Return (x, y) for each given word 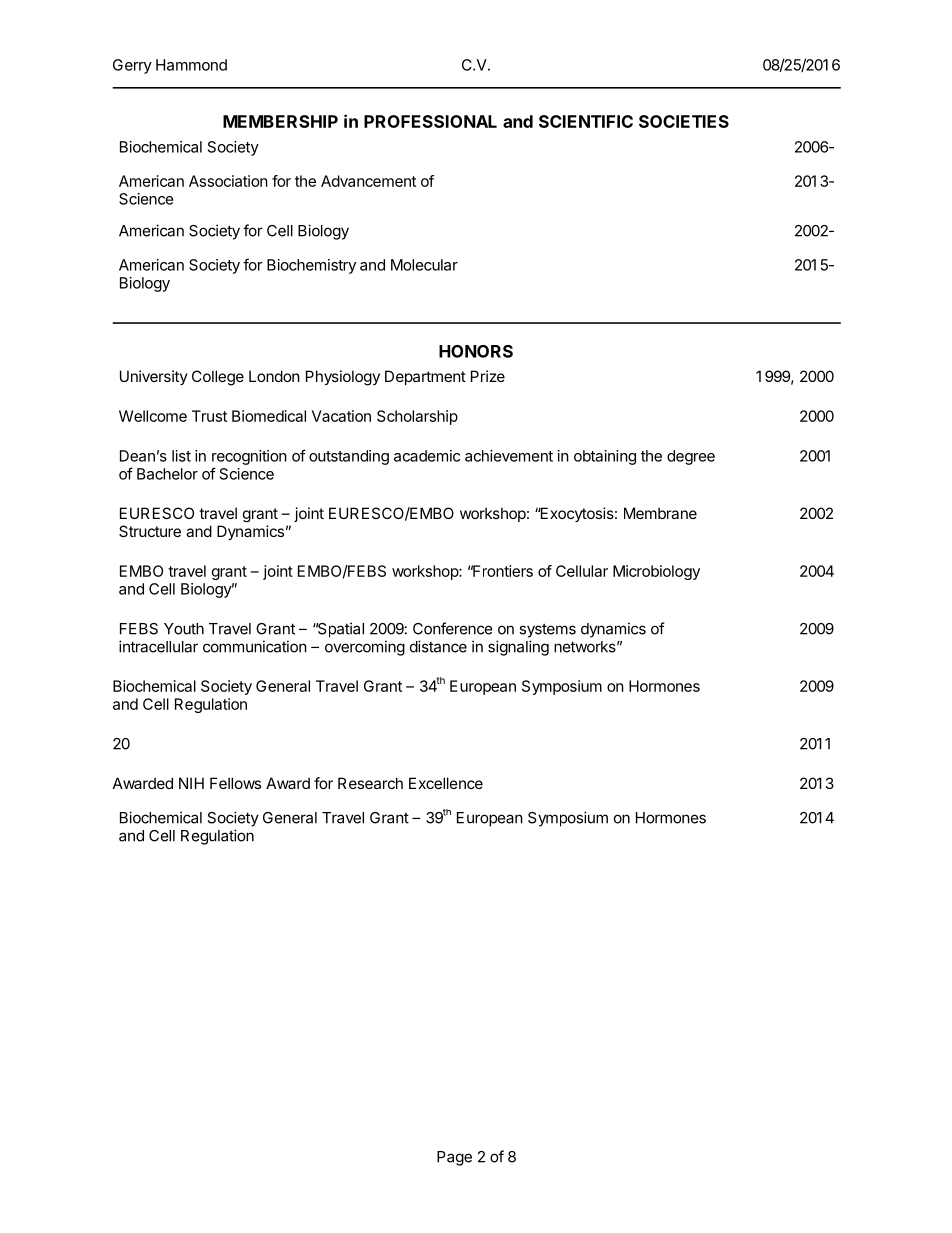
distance (438, 646)
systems (547, 631)
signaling (518, 648)
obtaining (605, 457)
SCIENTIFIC (586, 121)
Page (454, 1158)
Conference (453, 628)
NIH (191, 783)
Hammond (191, 65)
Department (425, 377)
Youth (184, 629)
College (218, 378)
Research (370, 783)
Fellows (235, 783)
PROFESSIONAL (430, 121)
